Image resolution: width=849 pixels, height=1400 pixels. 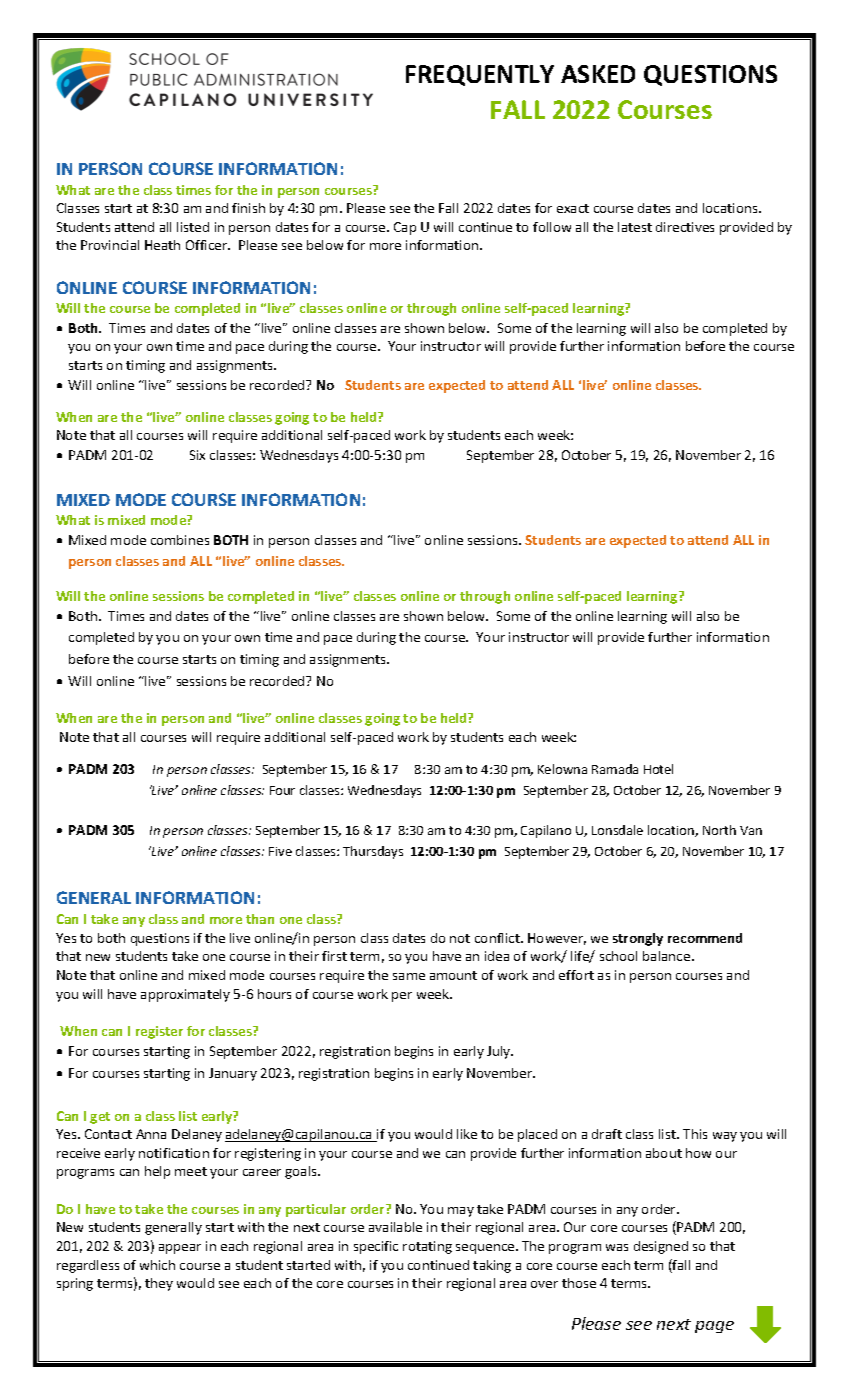 What do you see at coordinates (658, 769) in the screenshot?
I see `Hotel` at bounding box center [658, 769].
